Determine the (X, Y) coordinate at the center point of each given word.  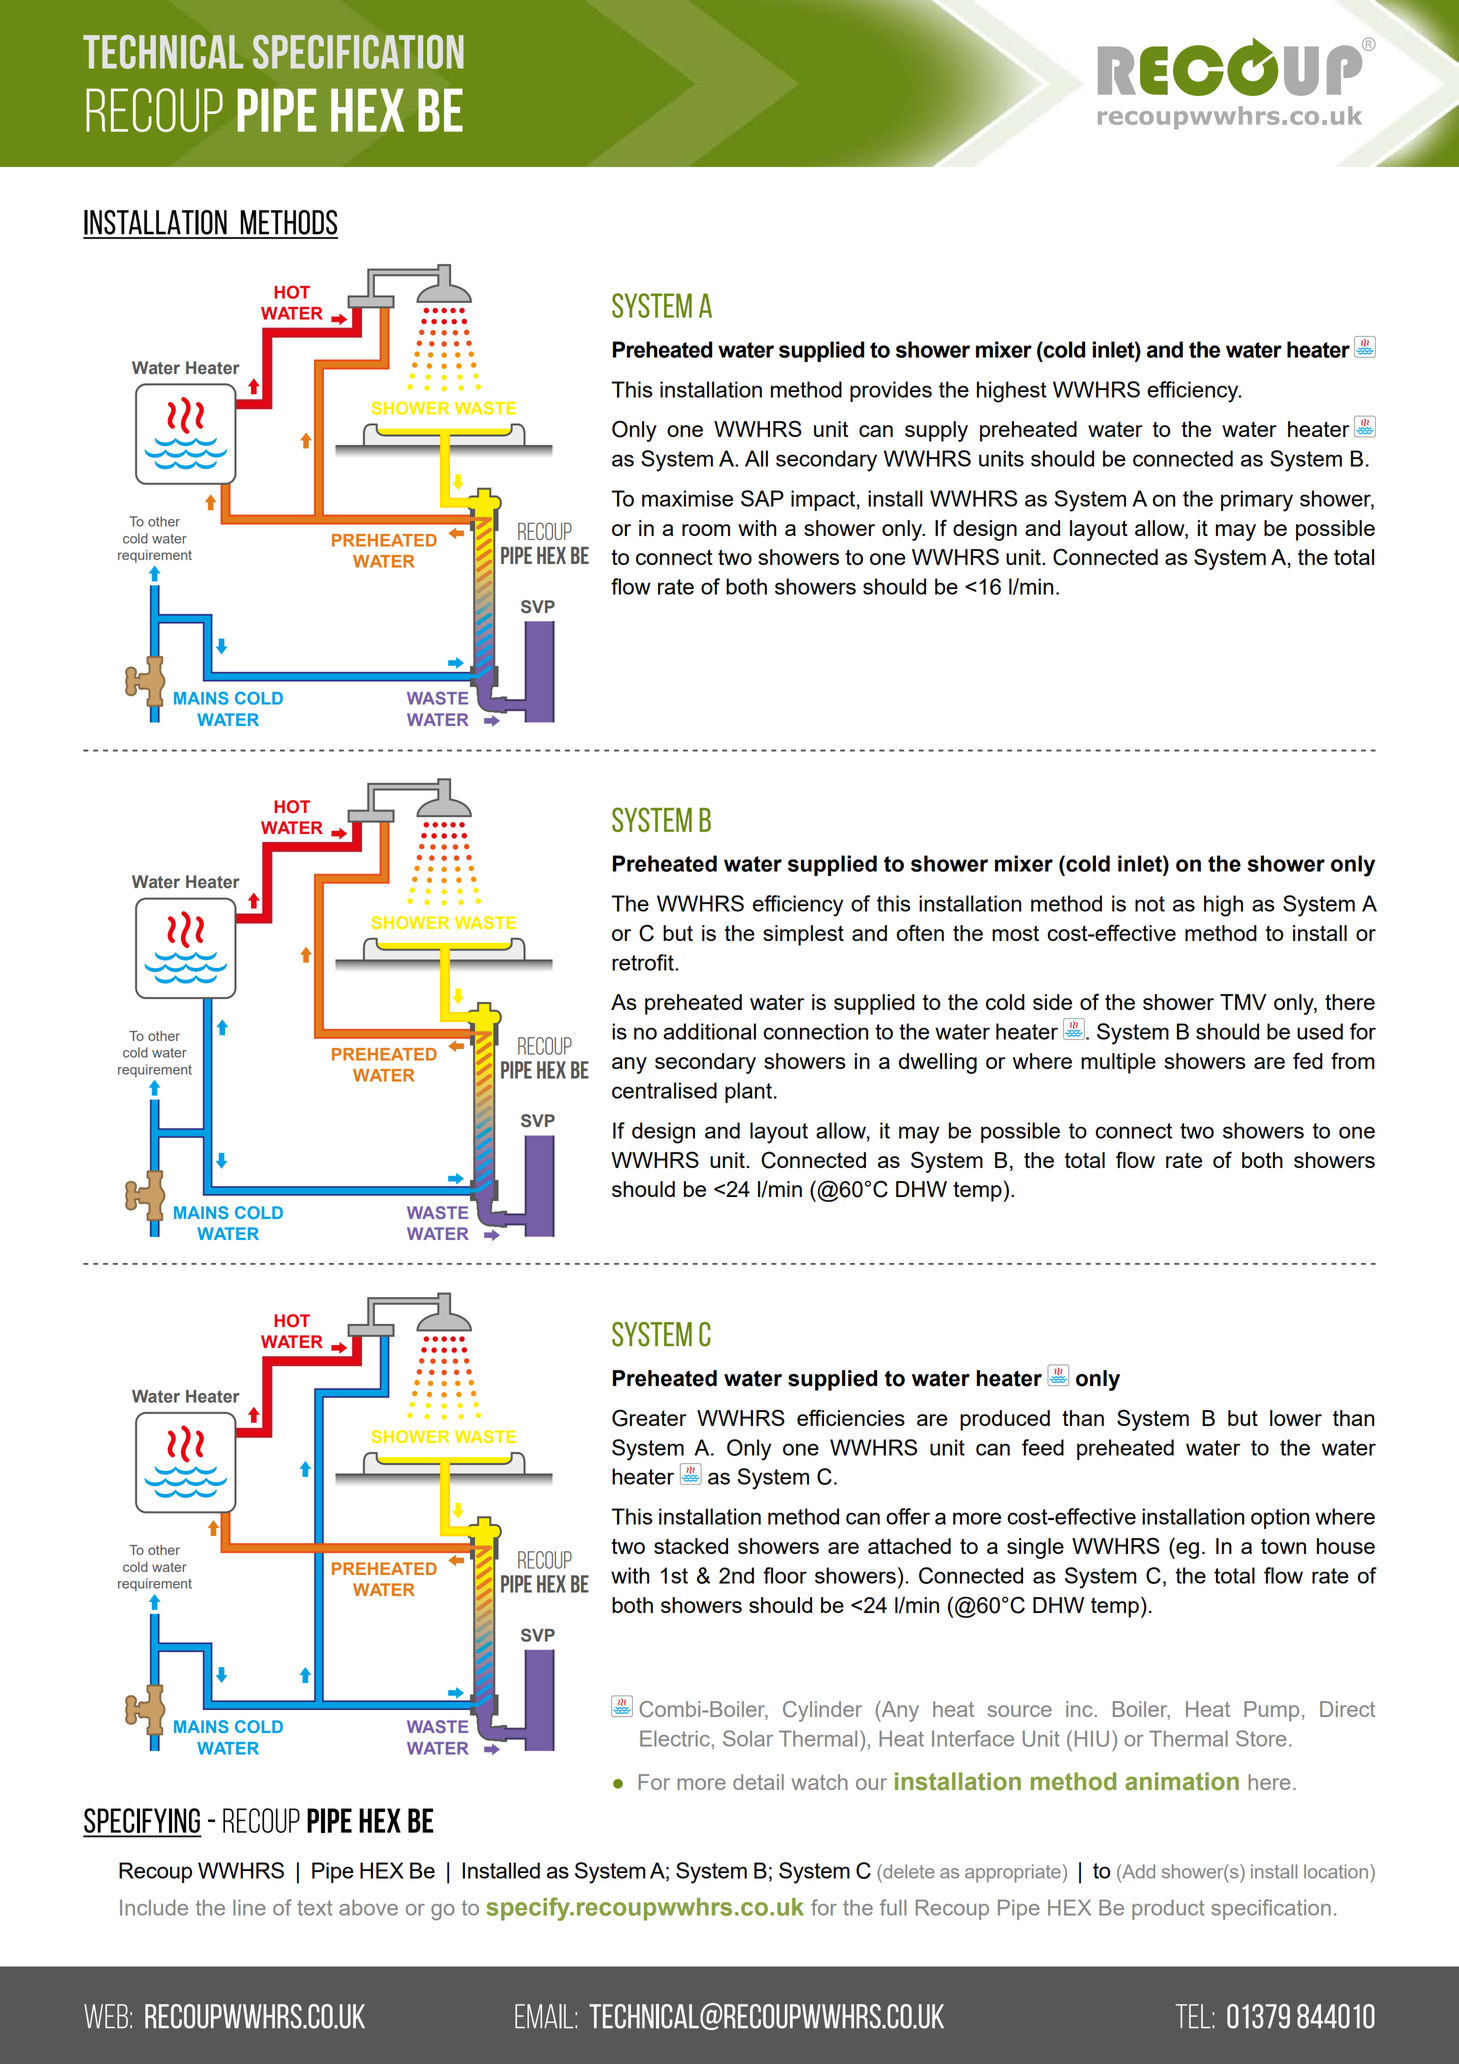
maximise (687, 498)
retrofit (644, 962)
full (893, 1907)
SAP (762, 498)
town (1283, 1546)
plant (748, 1092)
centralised (664, 1090)
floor (785, 1575)
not (1150, 904)
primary (1257, 501)
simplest (803, 935)
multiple (1118, 1063)
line (249, 1907)
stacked (691, 1546)
